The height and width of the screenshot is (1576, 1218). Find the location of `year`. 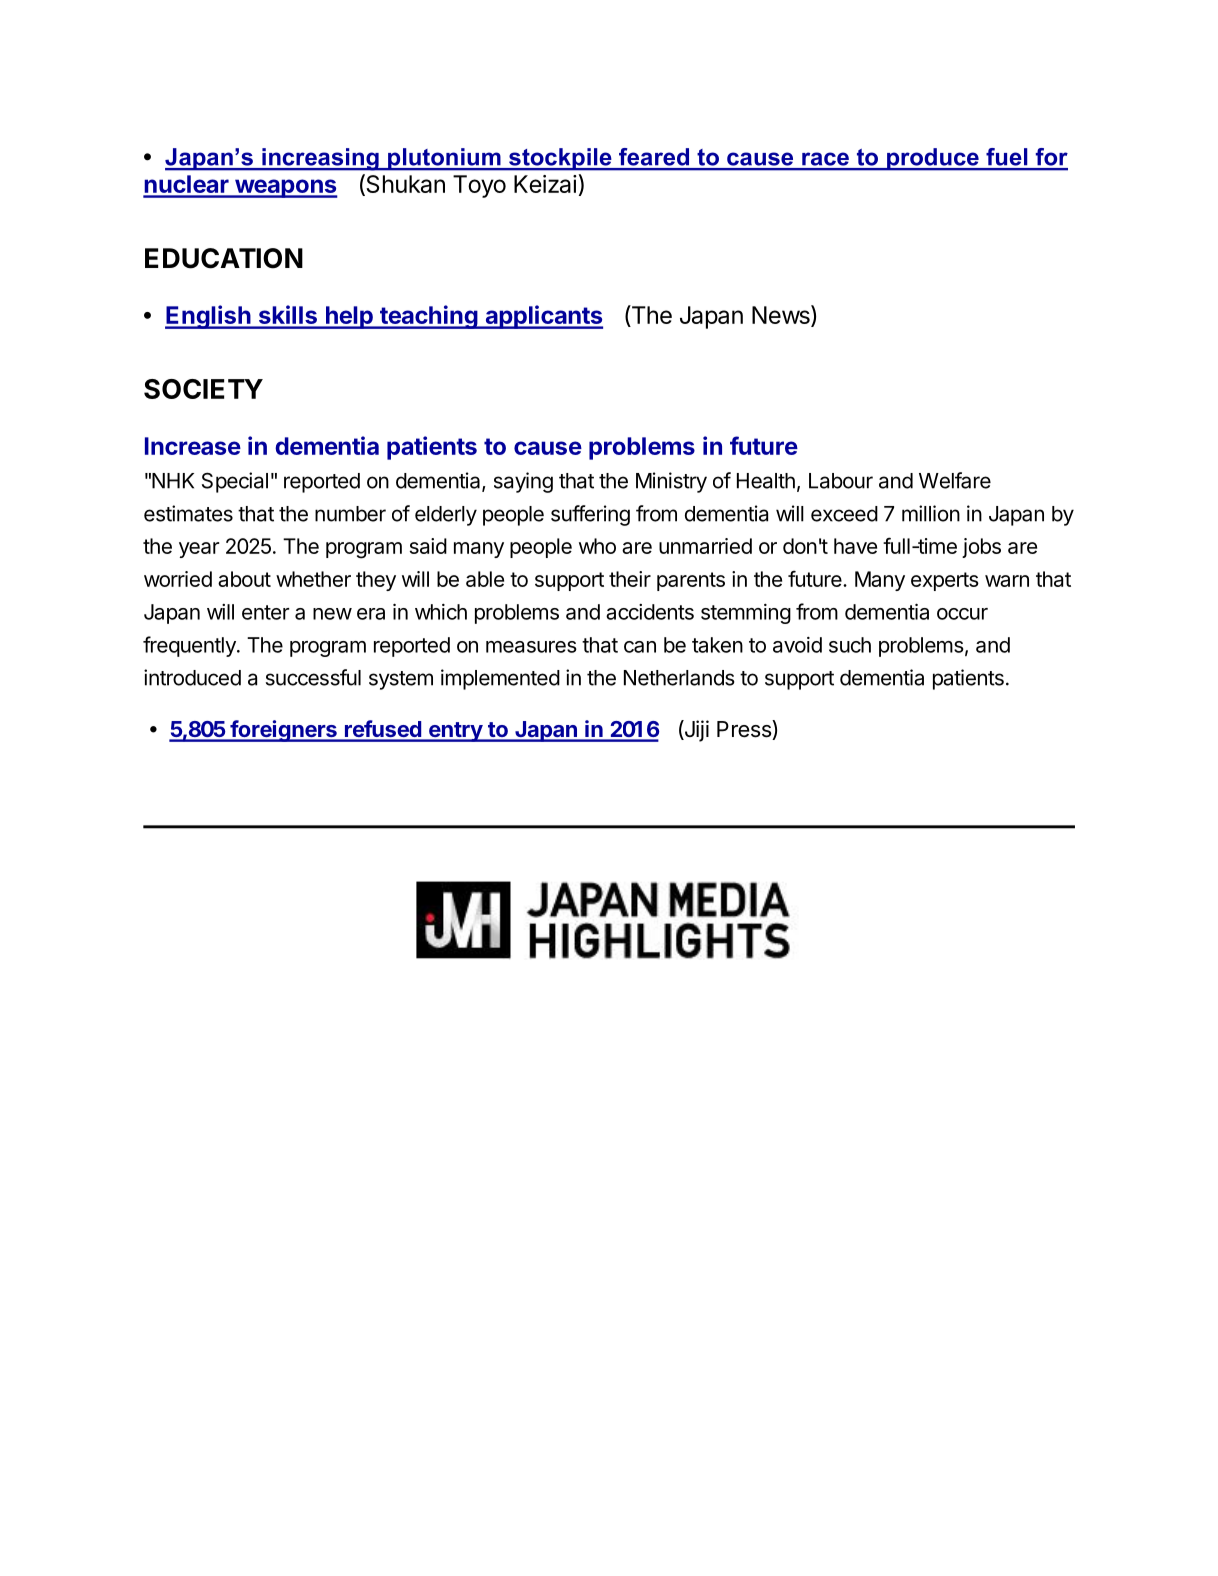

year is located at coordinates (199, 550).
